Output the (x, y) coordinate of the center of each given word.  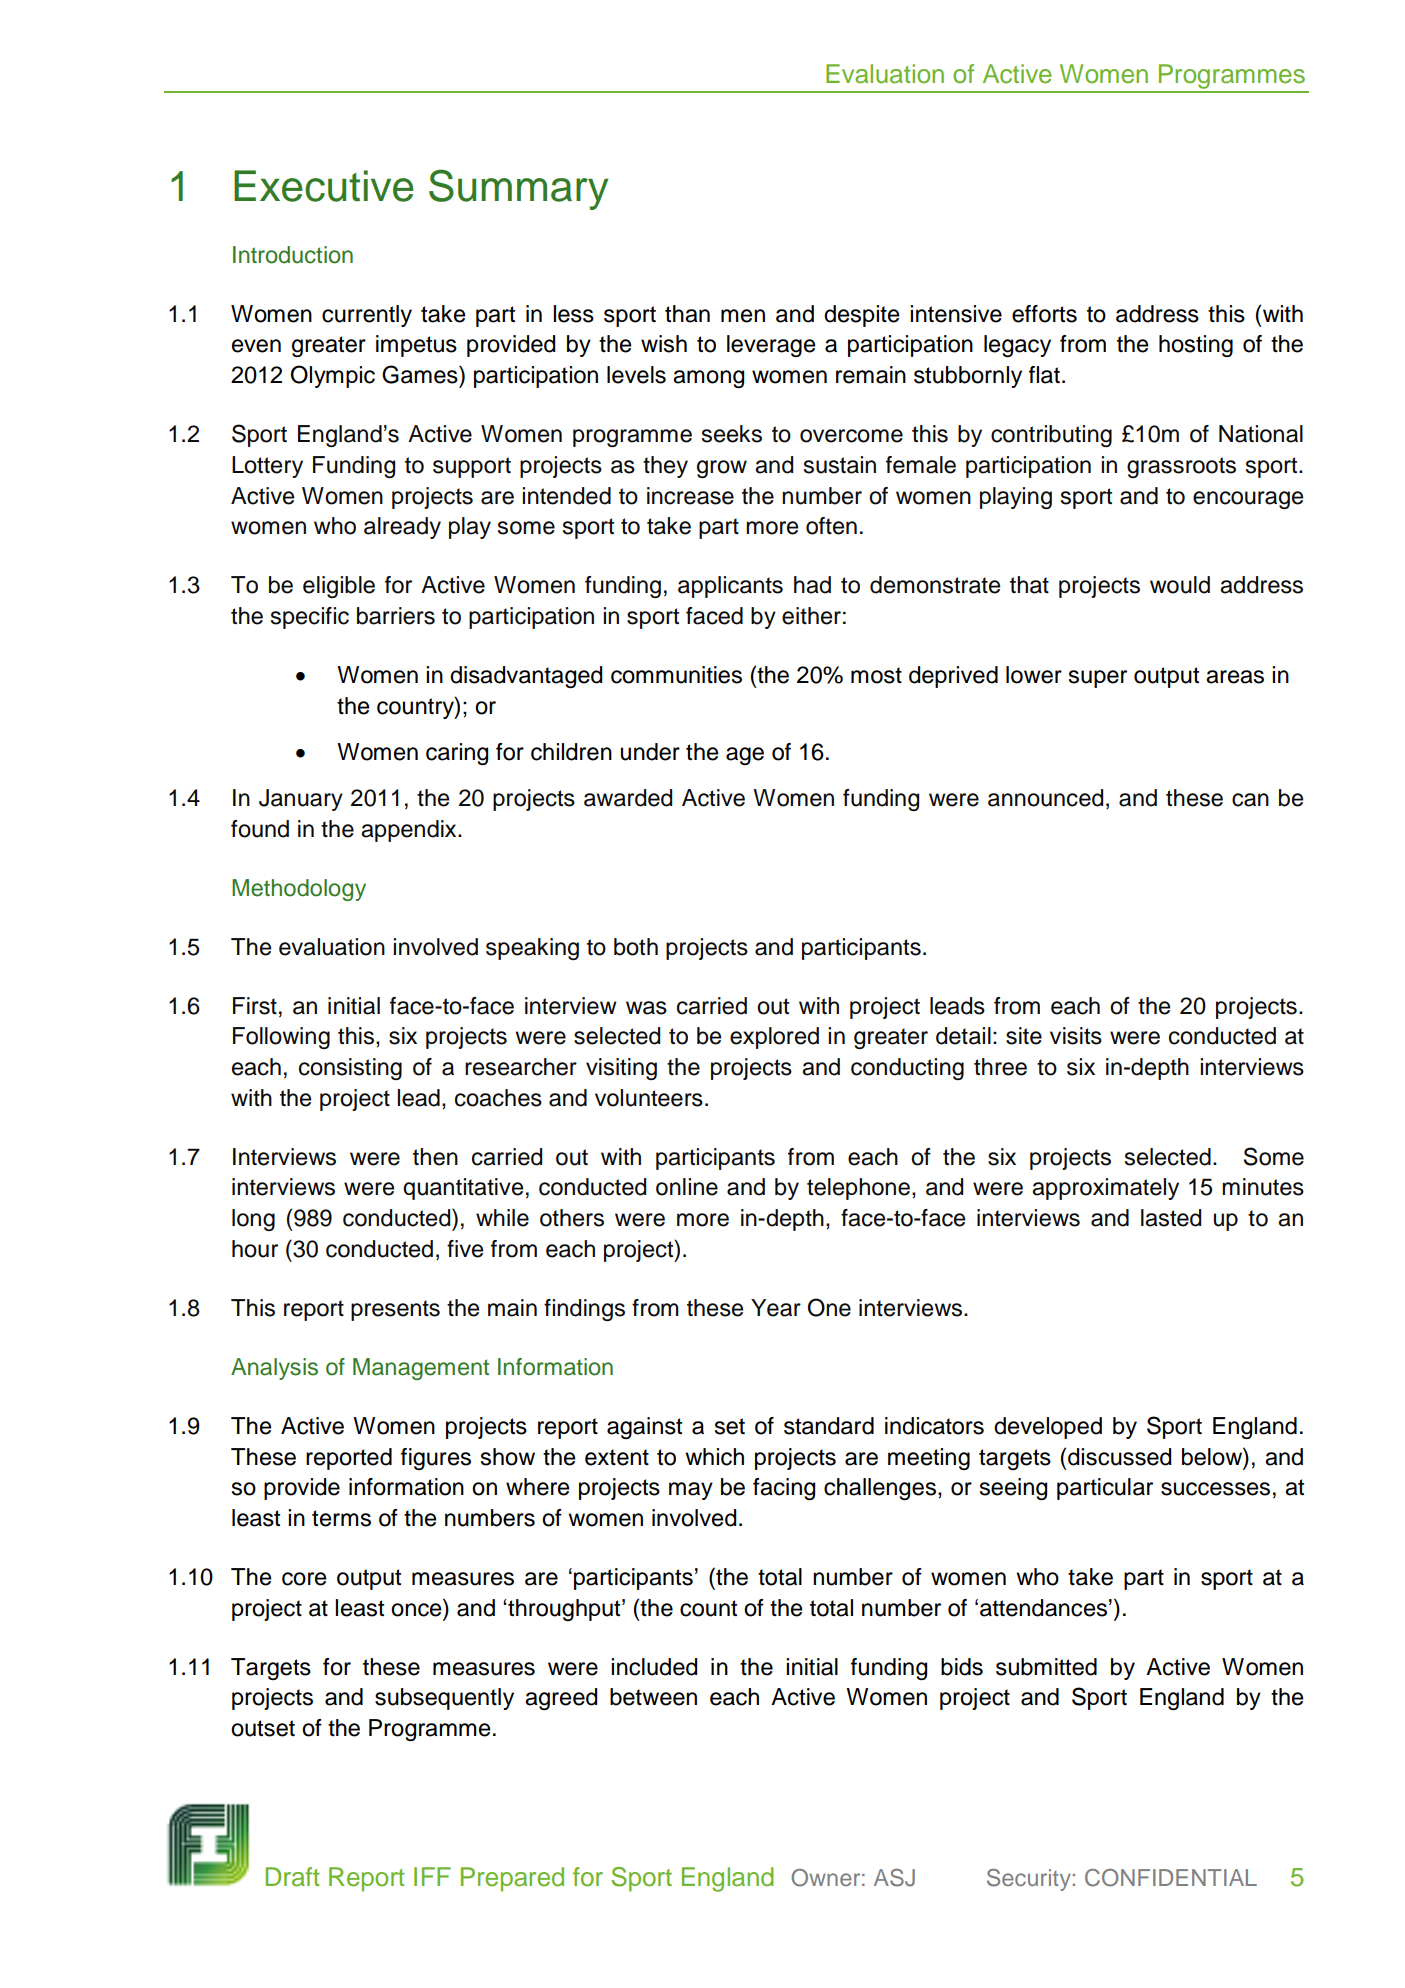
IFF (432, 1876)
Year (776, 1308)
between (653, 1697)
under (650, 752)
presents (395, 1310)
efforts (1044, 314)
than (687, 314)
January (301, 800)
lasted (1171, 1218)
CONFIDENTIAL (1171, 1878)
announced (1045, 798)
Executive (324, 186)
